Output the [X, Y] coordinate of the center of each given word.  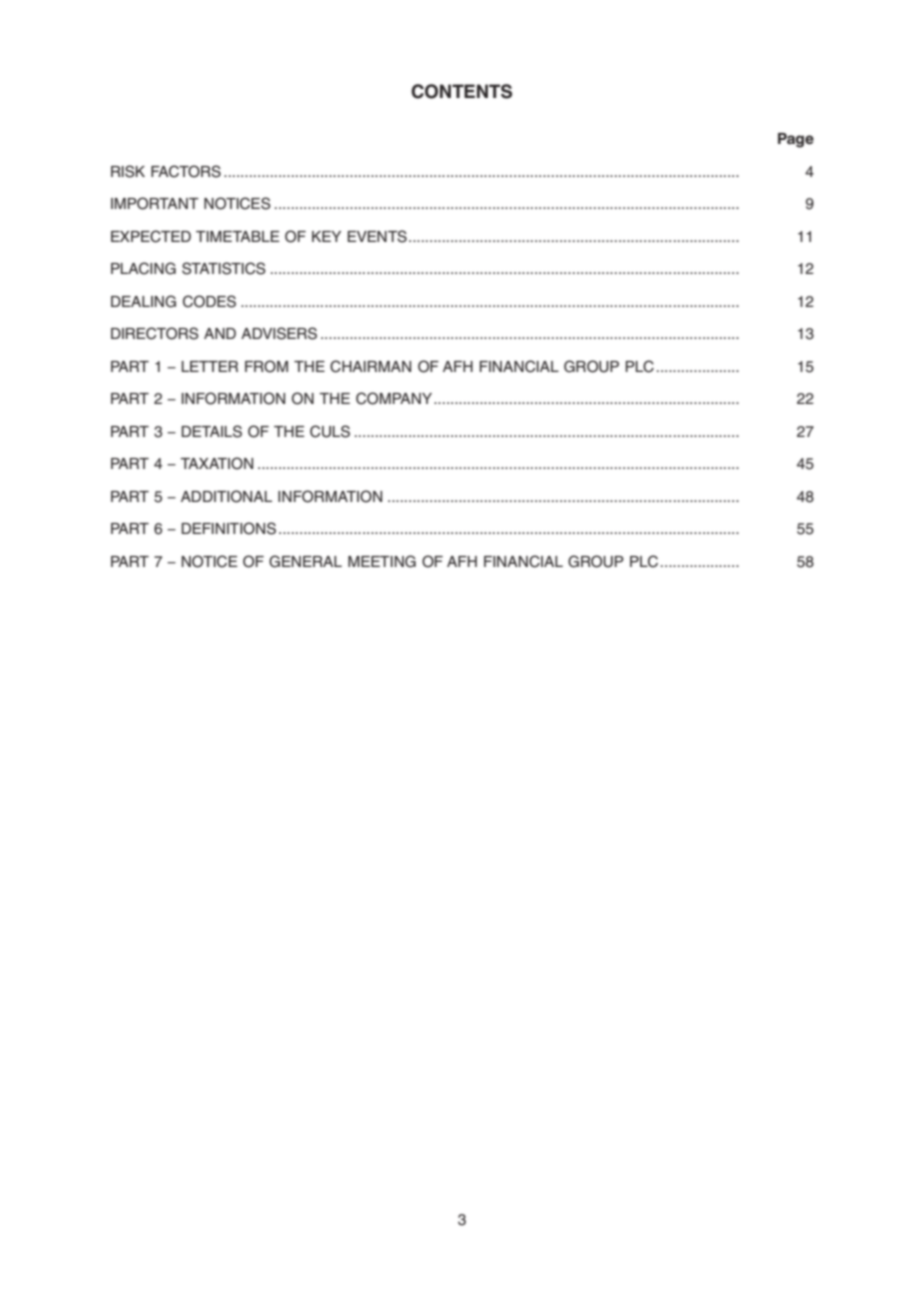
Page [796, 140]
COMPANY [394, 398]
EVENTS [377, 236]
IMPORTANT [155, 203]
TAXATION [216, 463]
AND [220, 333]
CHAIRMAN [370, 366]
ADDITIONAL [226, 496]
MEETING [382, 561]
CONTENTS [461, 91]
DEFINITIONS [229, 528]
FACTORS [186, 171]
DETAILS [212, 431]
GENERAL [305, 561]
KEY [326, 236]
